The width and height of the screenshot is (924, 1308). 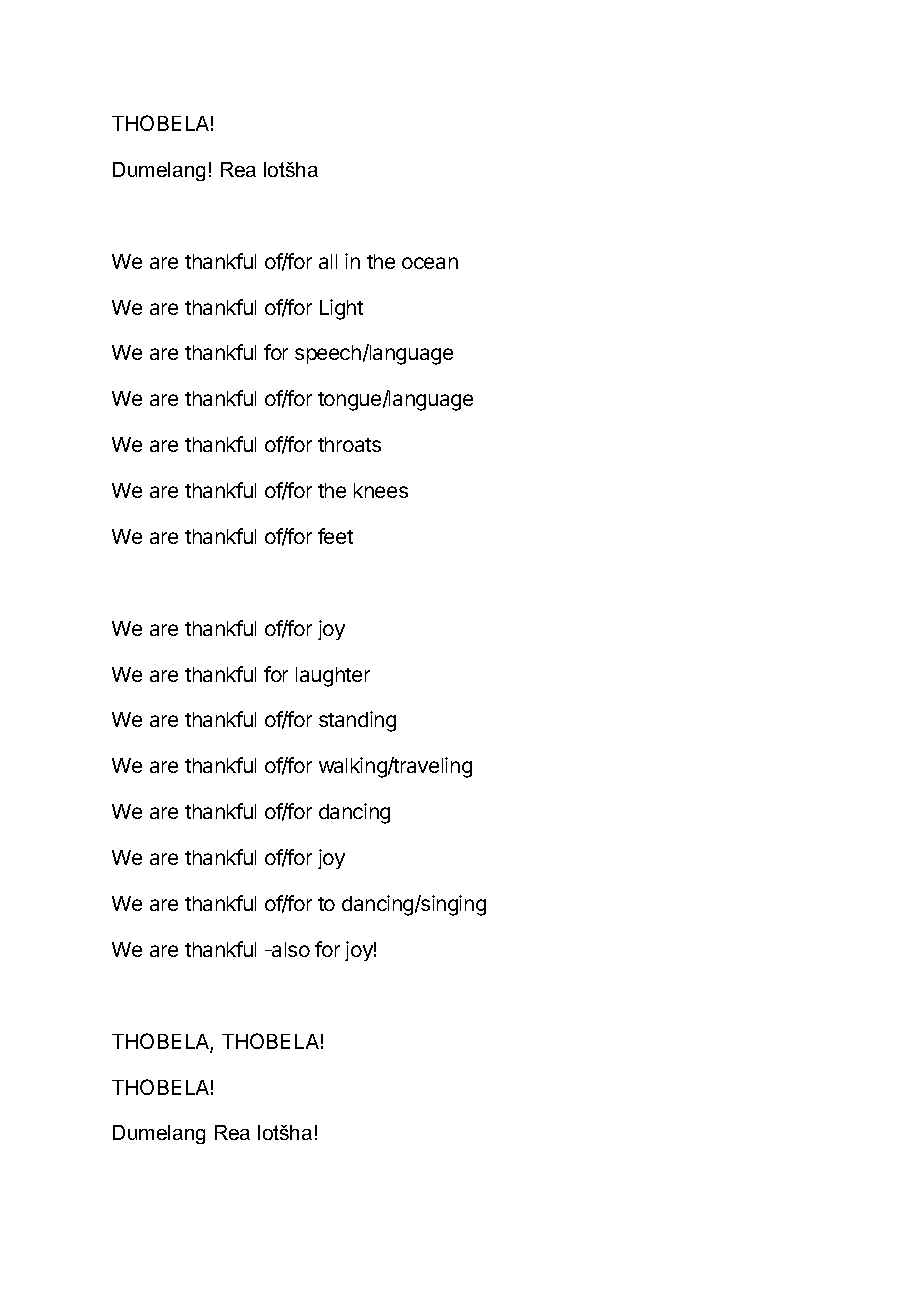 What do you see at coordinates (290, 949) in the screenshot?
I see `also` at bounding box center [290, 949].
